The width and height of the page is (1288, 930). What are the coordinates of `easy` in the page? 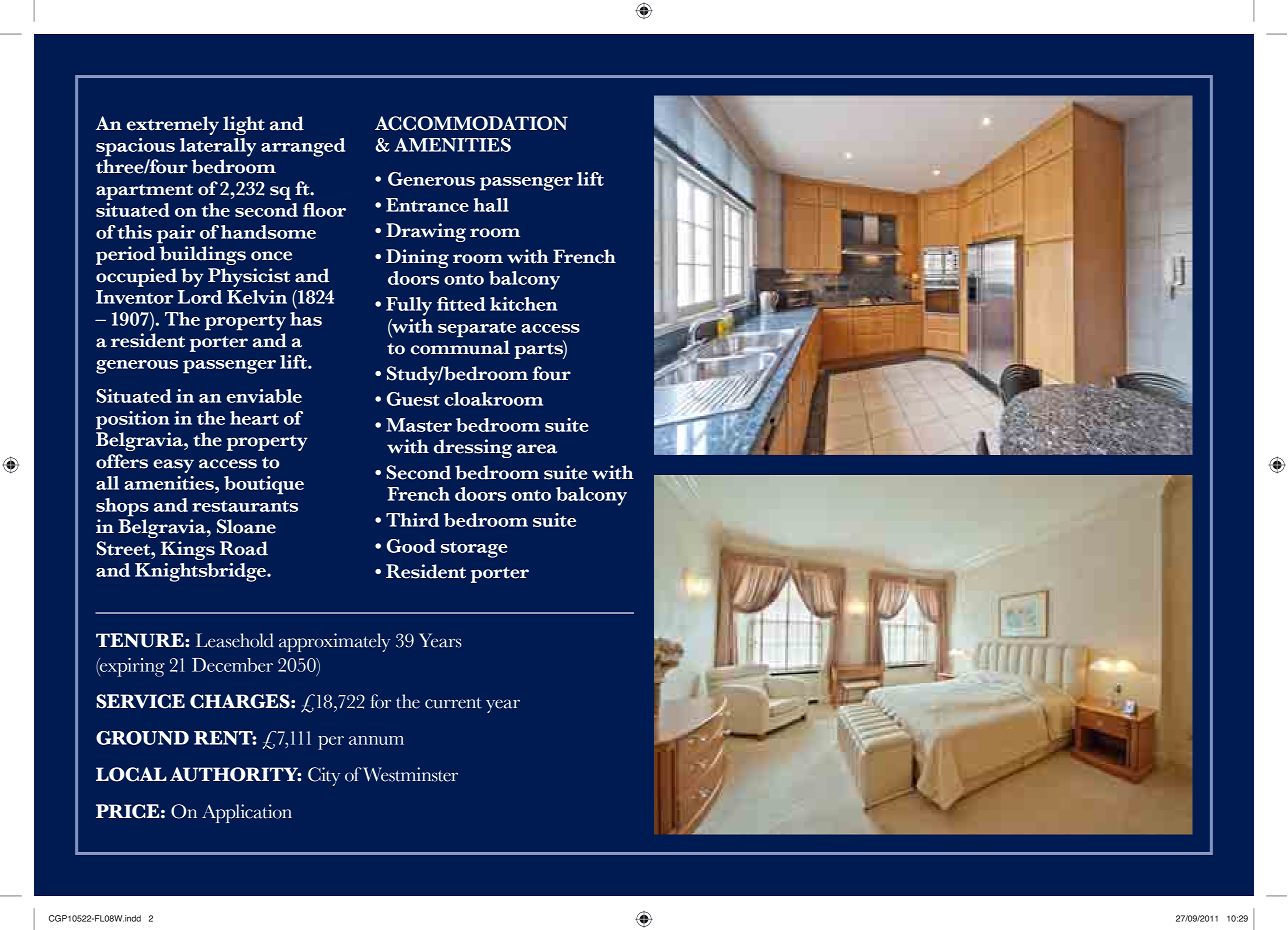 It's located at (173, 466).
